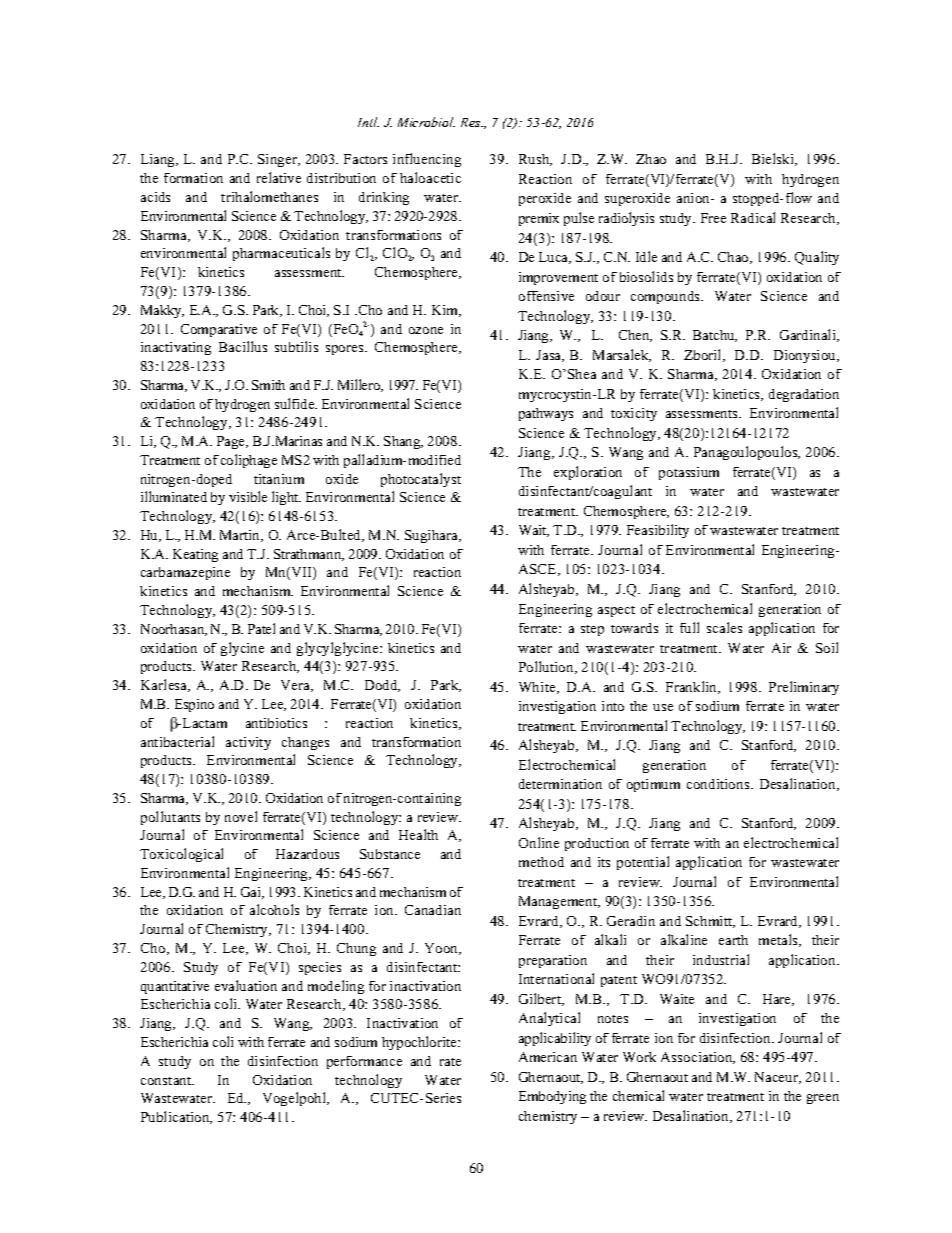 The height and width of the screenshot is (1233, 952). What do you see at coordinates (753, 217) in the screenshot?
I see `Radical` at bounding box center [753, 217].
